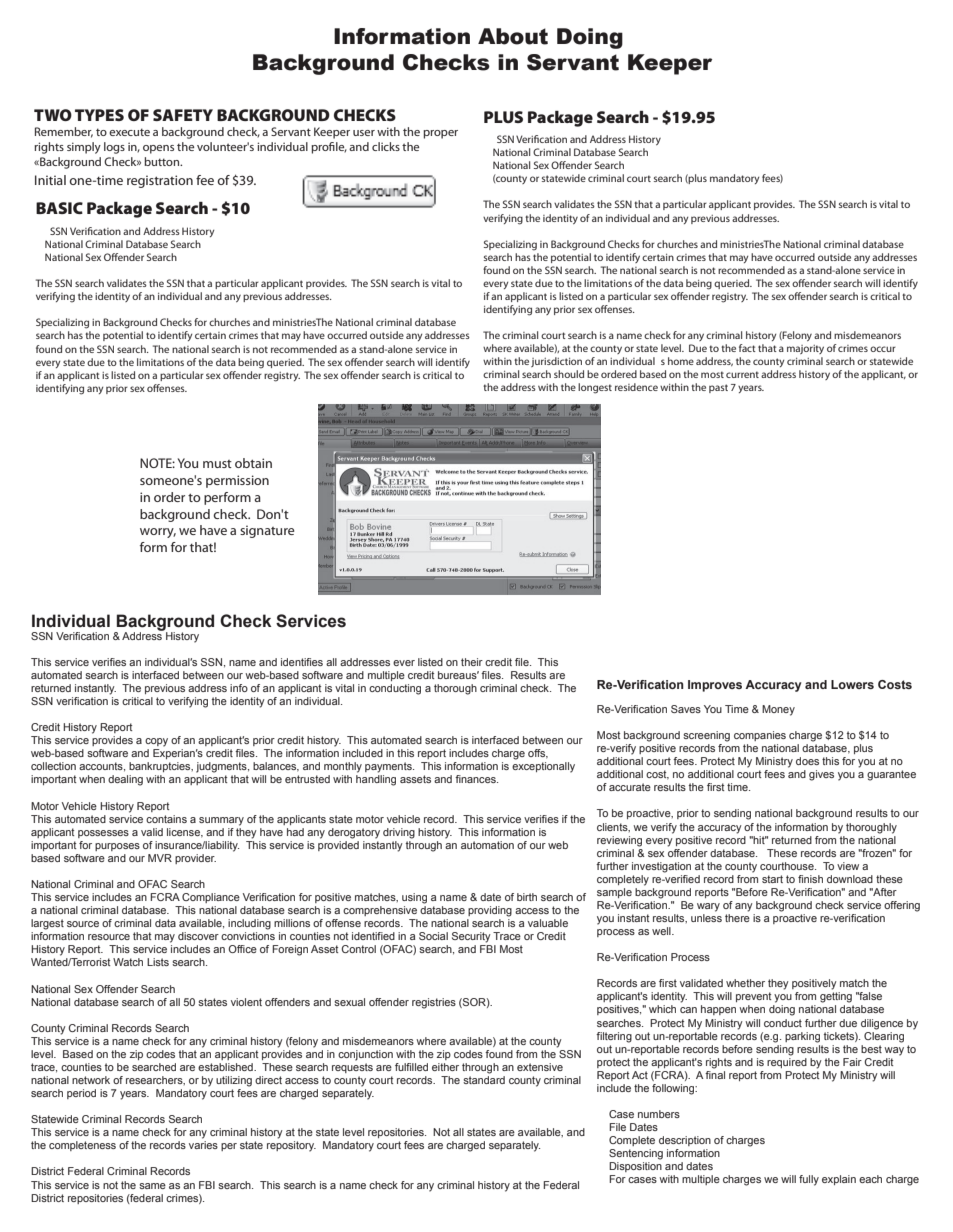 Image resolution: width=953 pixels, height=1232 pixels. I want to click on should, so click(569, 374).
